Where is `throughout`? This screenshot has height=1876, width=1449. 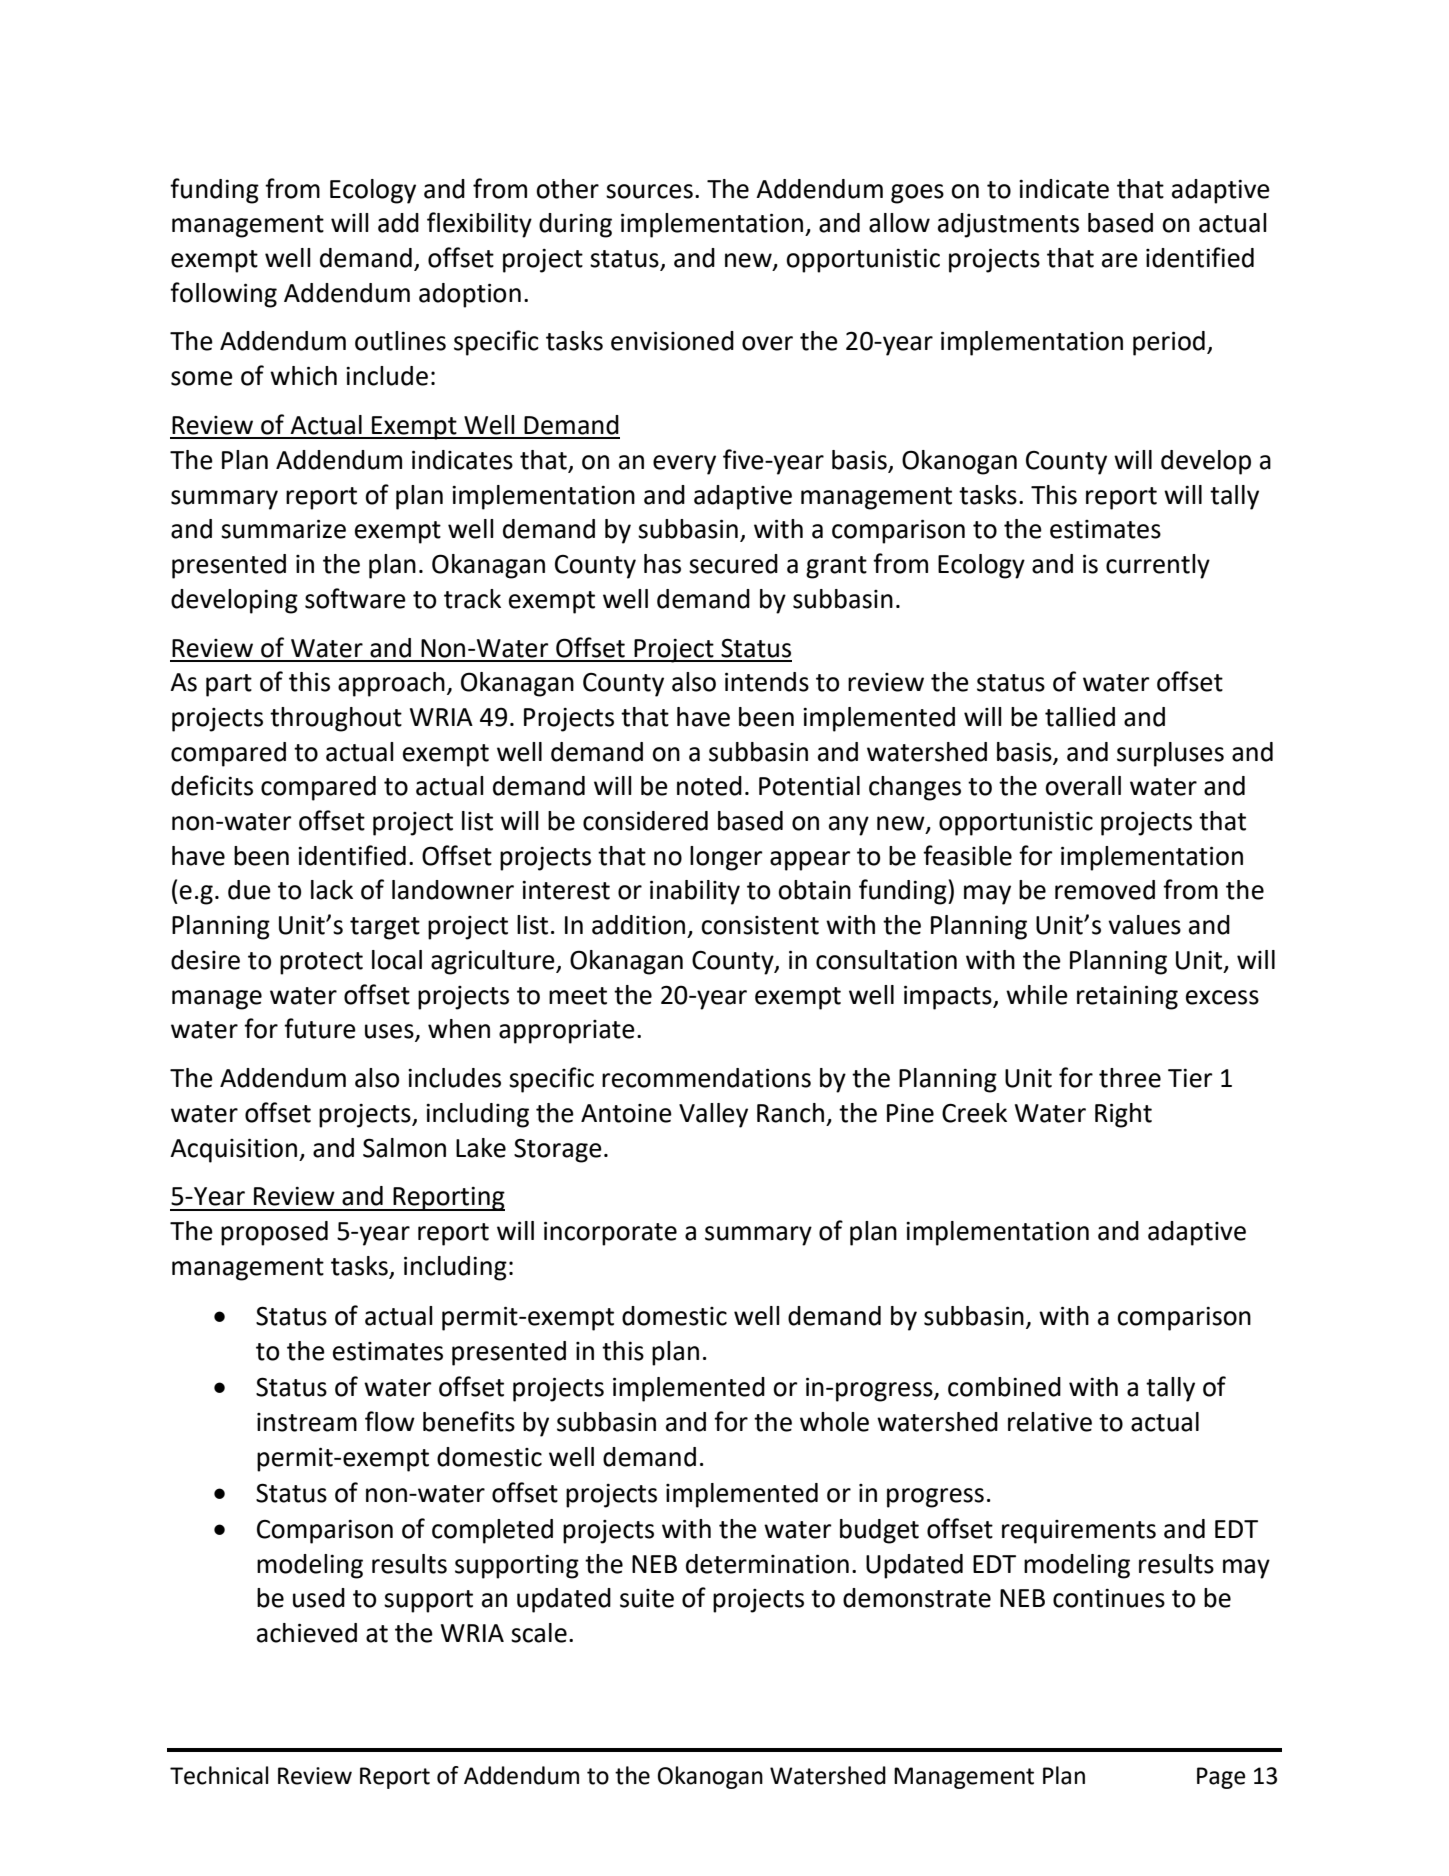
throughout is located at coordinates (336, 719).
